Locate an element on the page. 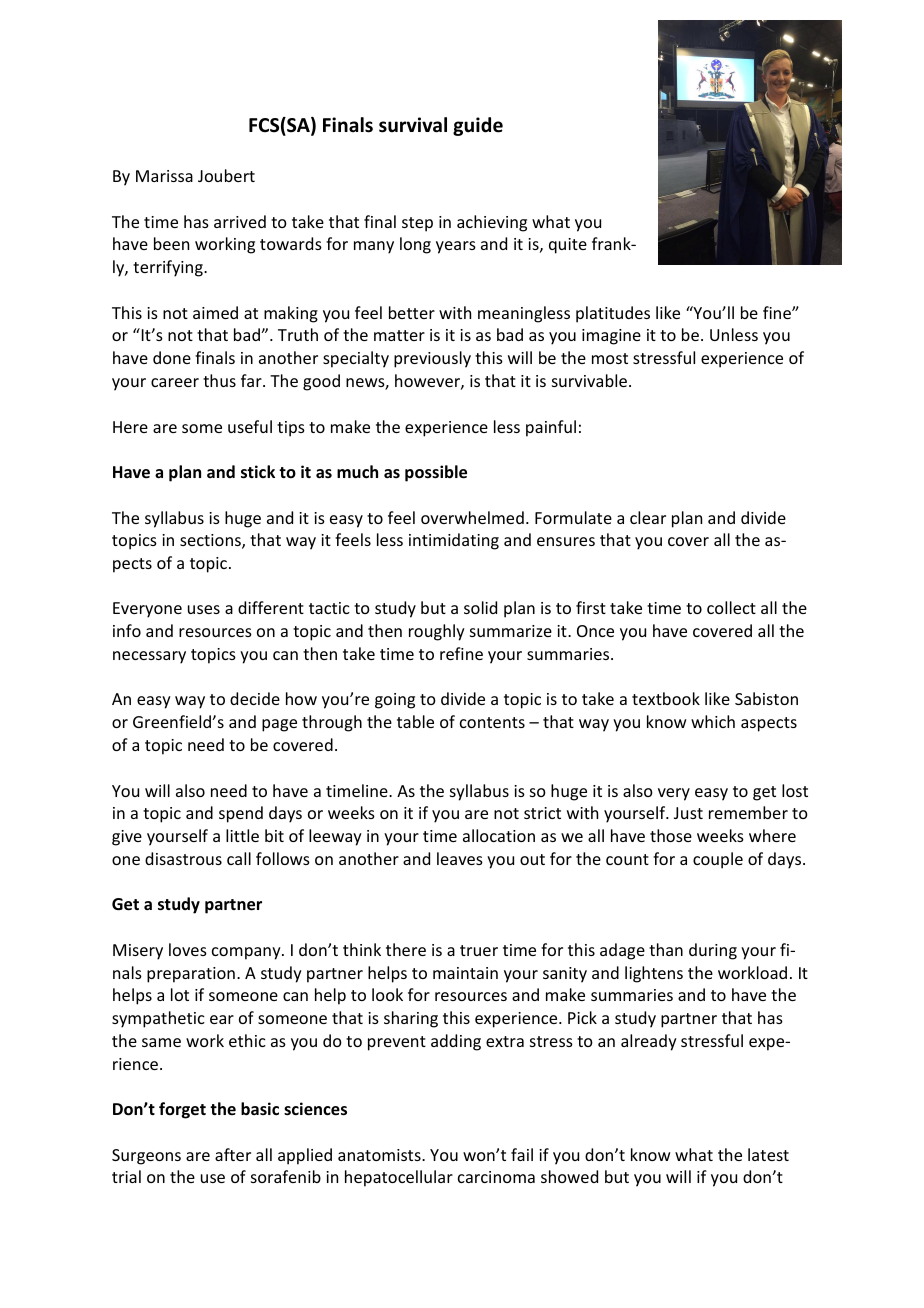  carcinoma is located at coordinates (496, 1177).
